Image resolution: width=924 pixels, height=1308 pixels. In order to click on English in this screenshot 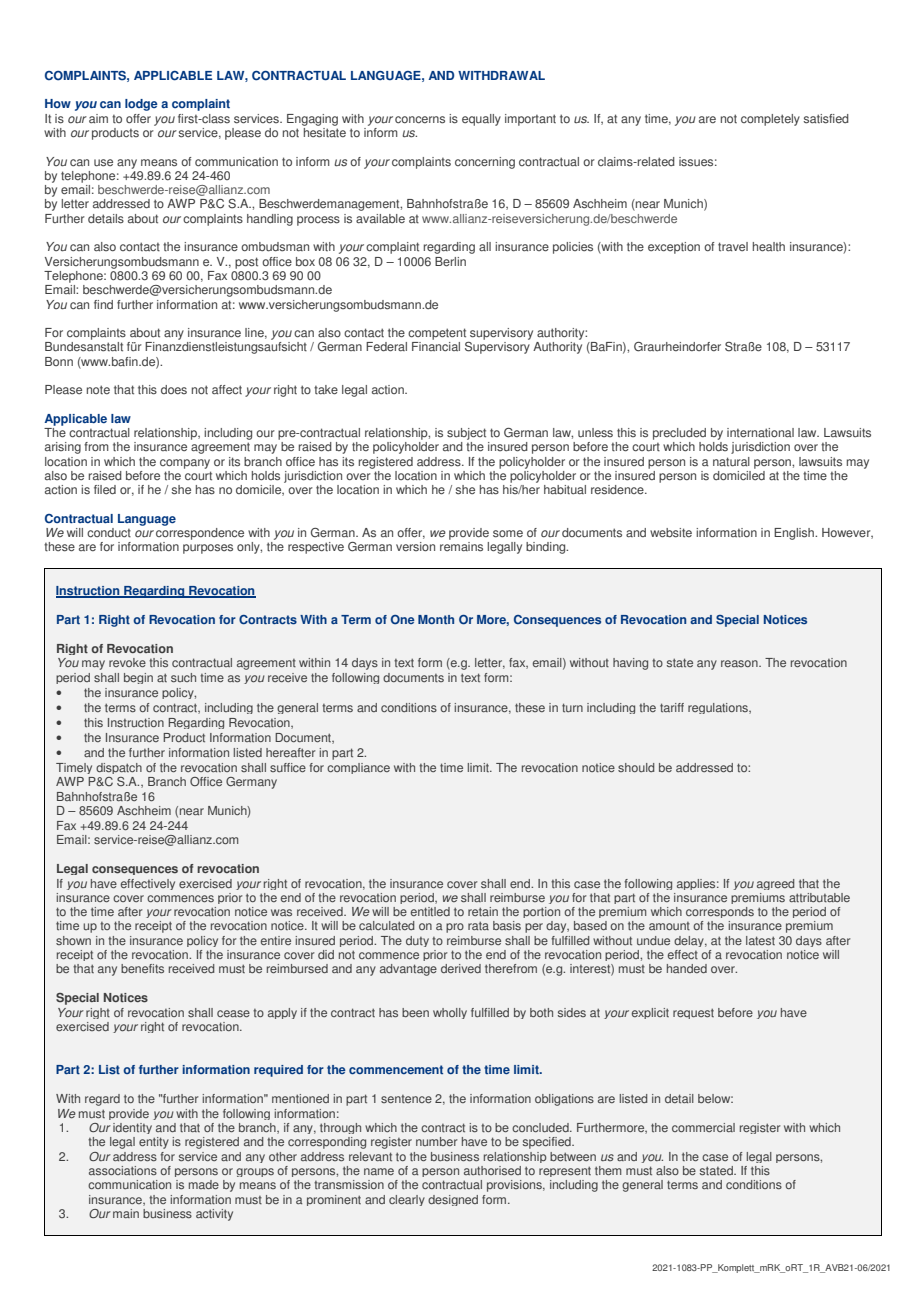, I will do `click(795, 534)`.
